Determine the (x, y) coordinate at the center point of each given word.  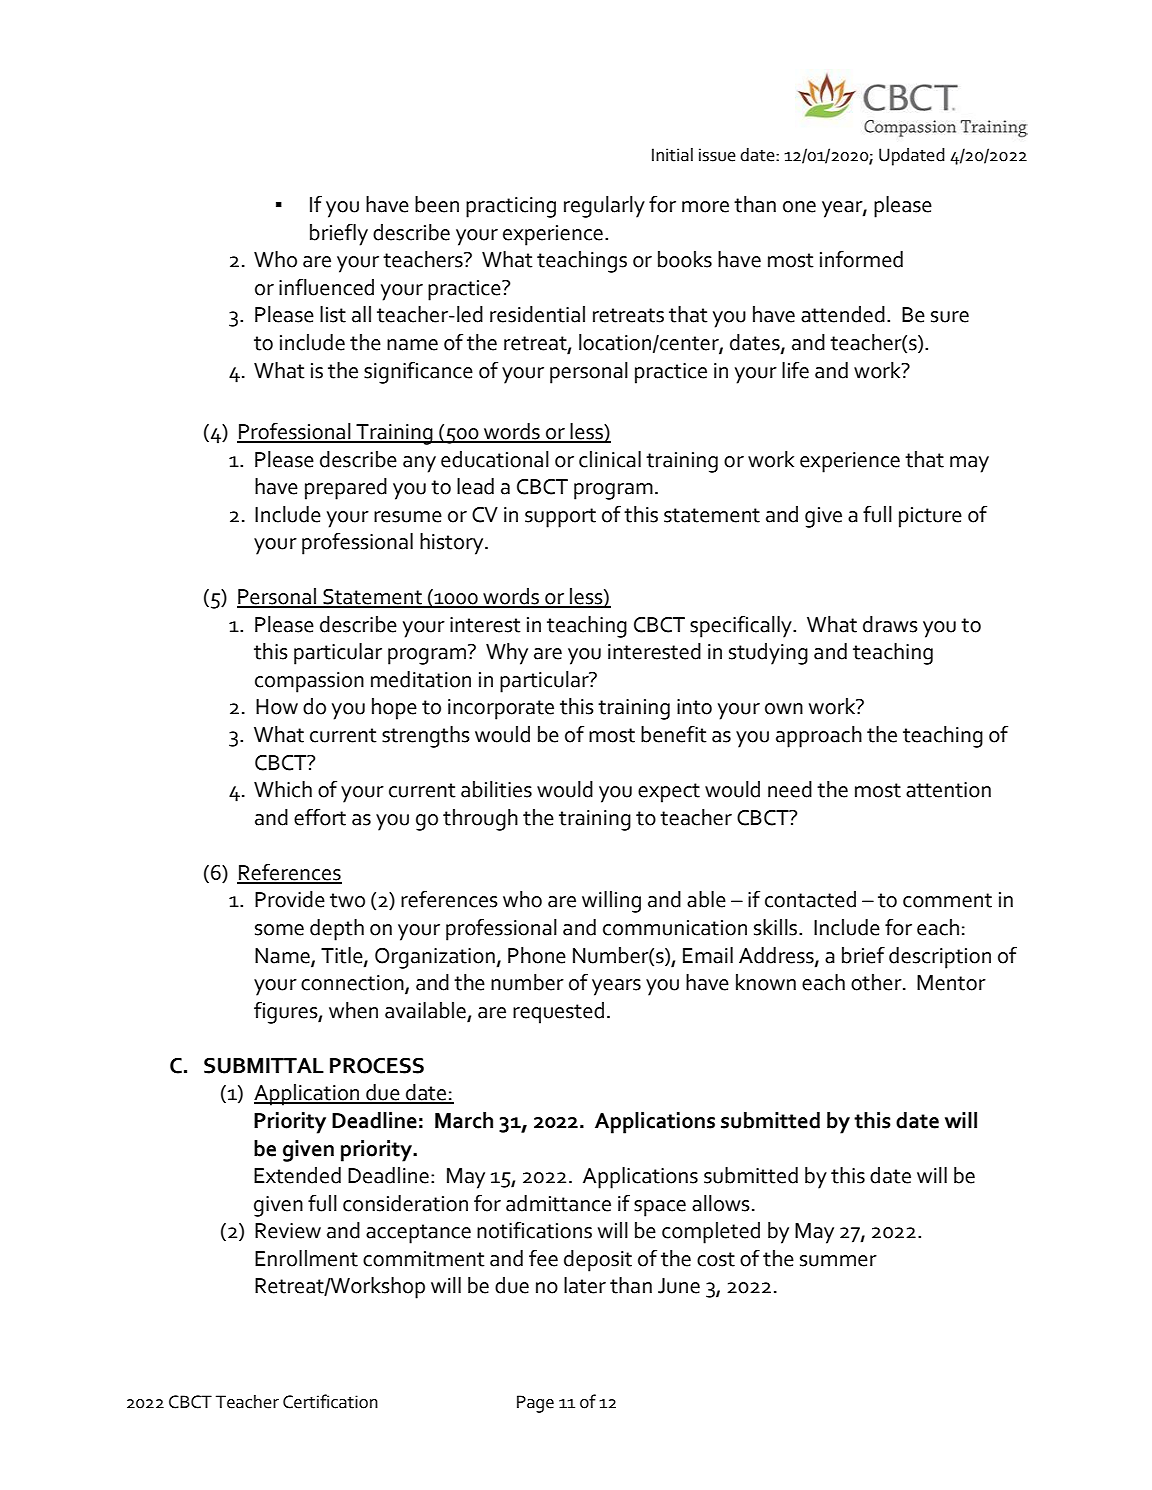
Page (535, 1404)
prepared (346, 489)
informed (861, 259)
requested (558, 1013)
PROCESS (377, 1066)
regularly (604, 207)
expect (669, 793)
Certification (330, 1401)
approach (819, 737)
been (437, 204)
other (877, 982)
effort (320, 817)
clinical (610, 459)
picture (930, 517)
